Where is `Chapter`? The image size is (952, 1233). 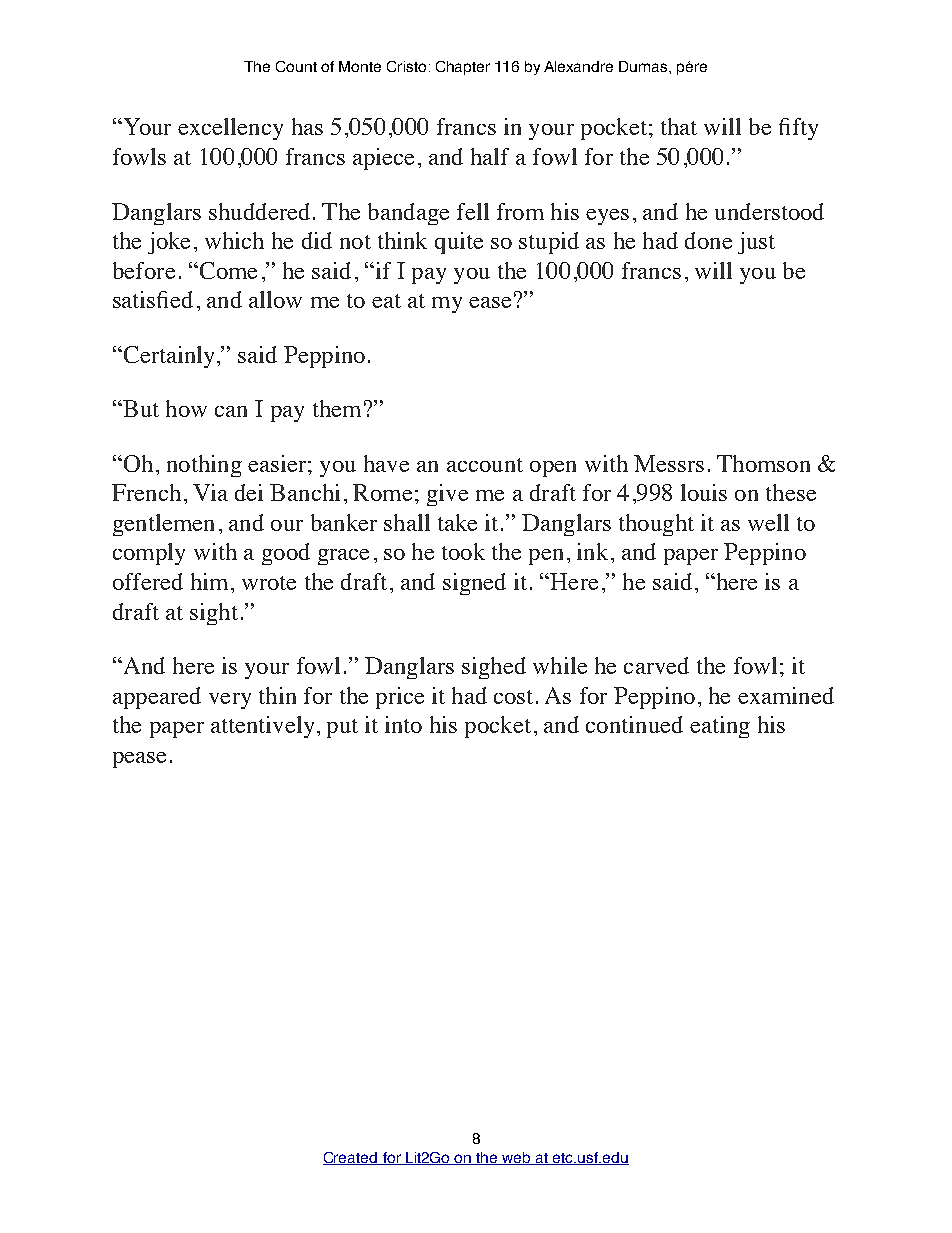 Chapter is located at coordinates (463, 68).
